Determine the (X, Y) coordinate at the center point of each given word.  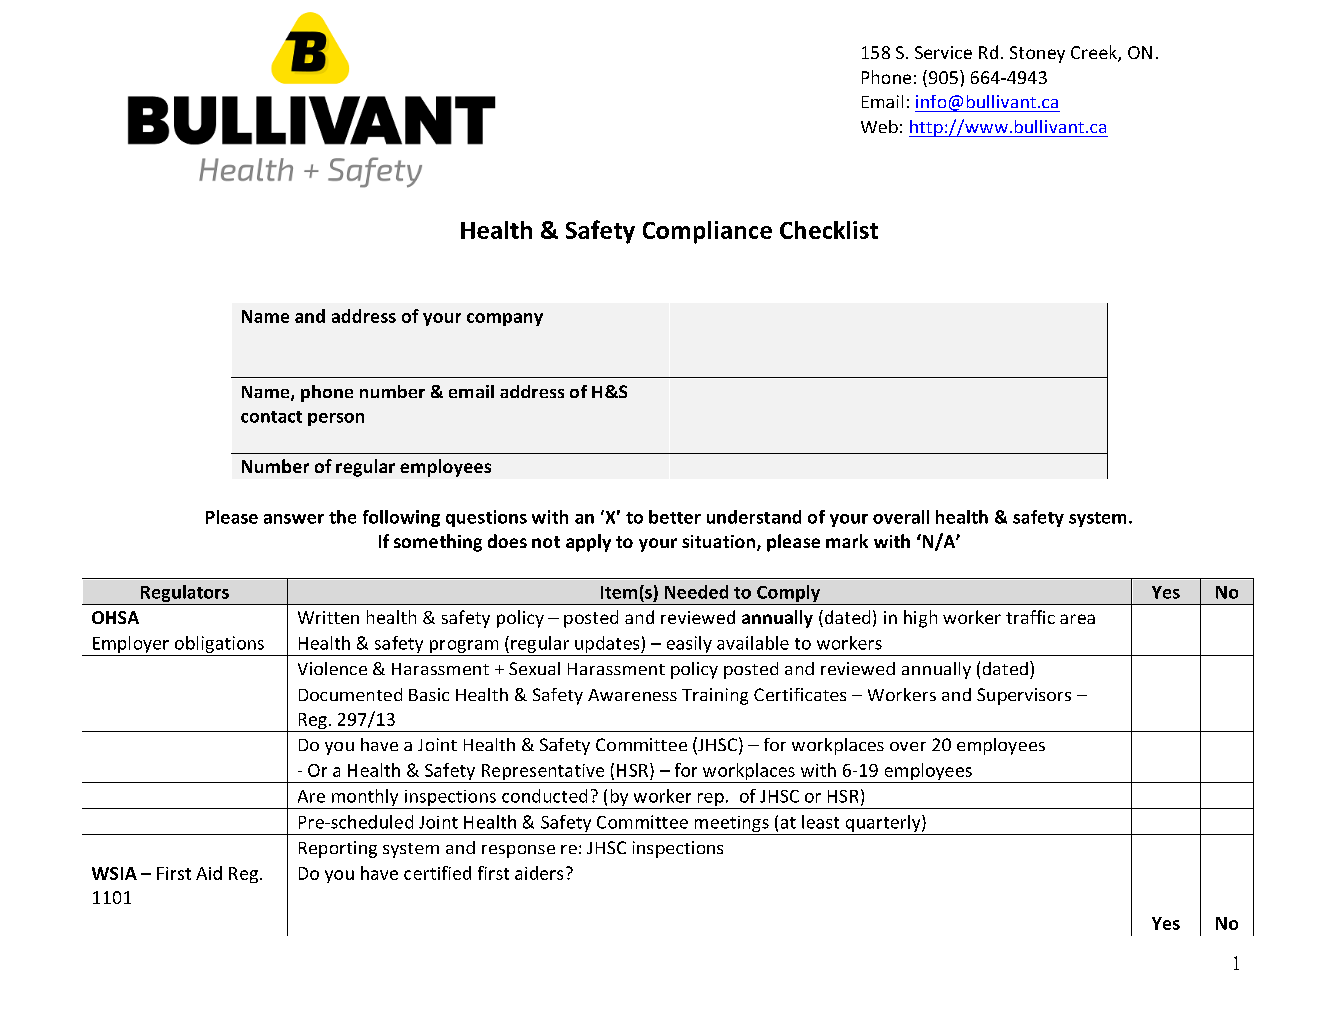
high (920, 619)
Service (943, 52)
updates (607, 646)
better (675, 517)
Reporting (338, 849)
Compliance (707, 232)
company (505, 319)
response (518, 851)
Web (879, 126)
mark (847, 541)
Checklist (829, 230)
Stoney (1037, 54)
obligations (219, 646)
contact (271, 417)
